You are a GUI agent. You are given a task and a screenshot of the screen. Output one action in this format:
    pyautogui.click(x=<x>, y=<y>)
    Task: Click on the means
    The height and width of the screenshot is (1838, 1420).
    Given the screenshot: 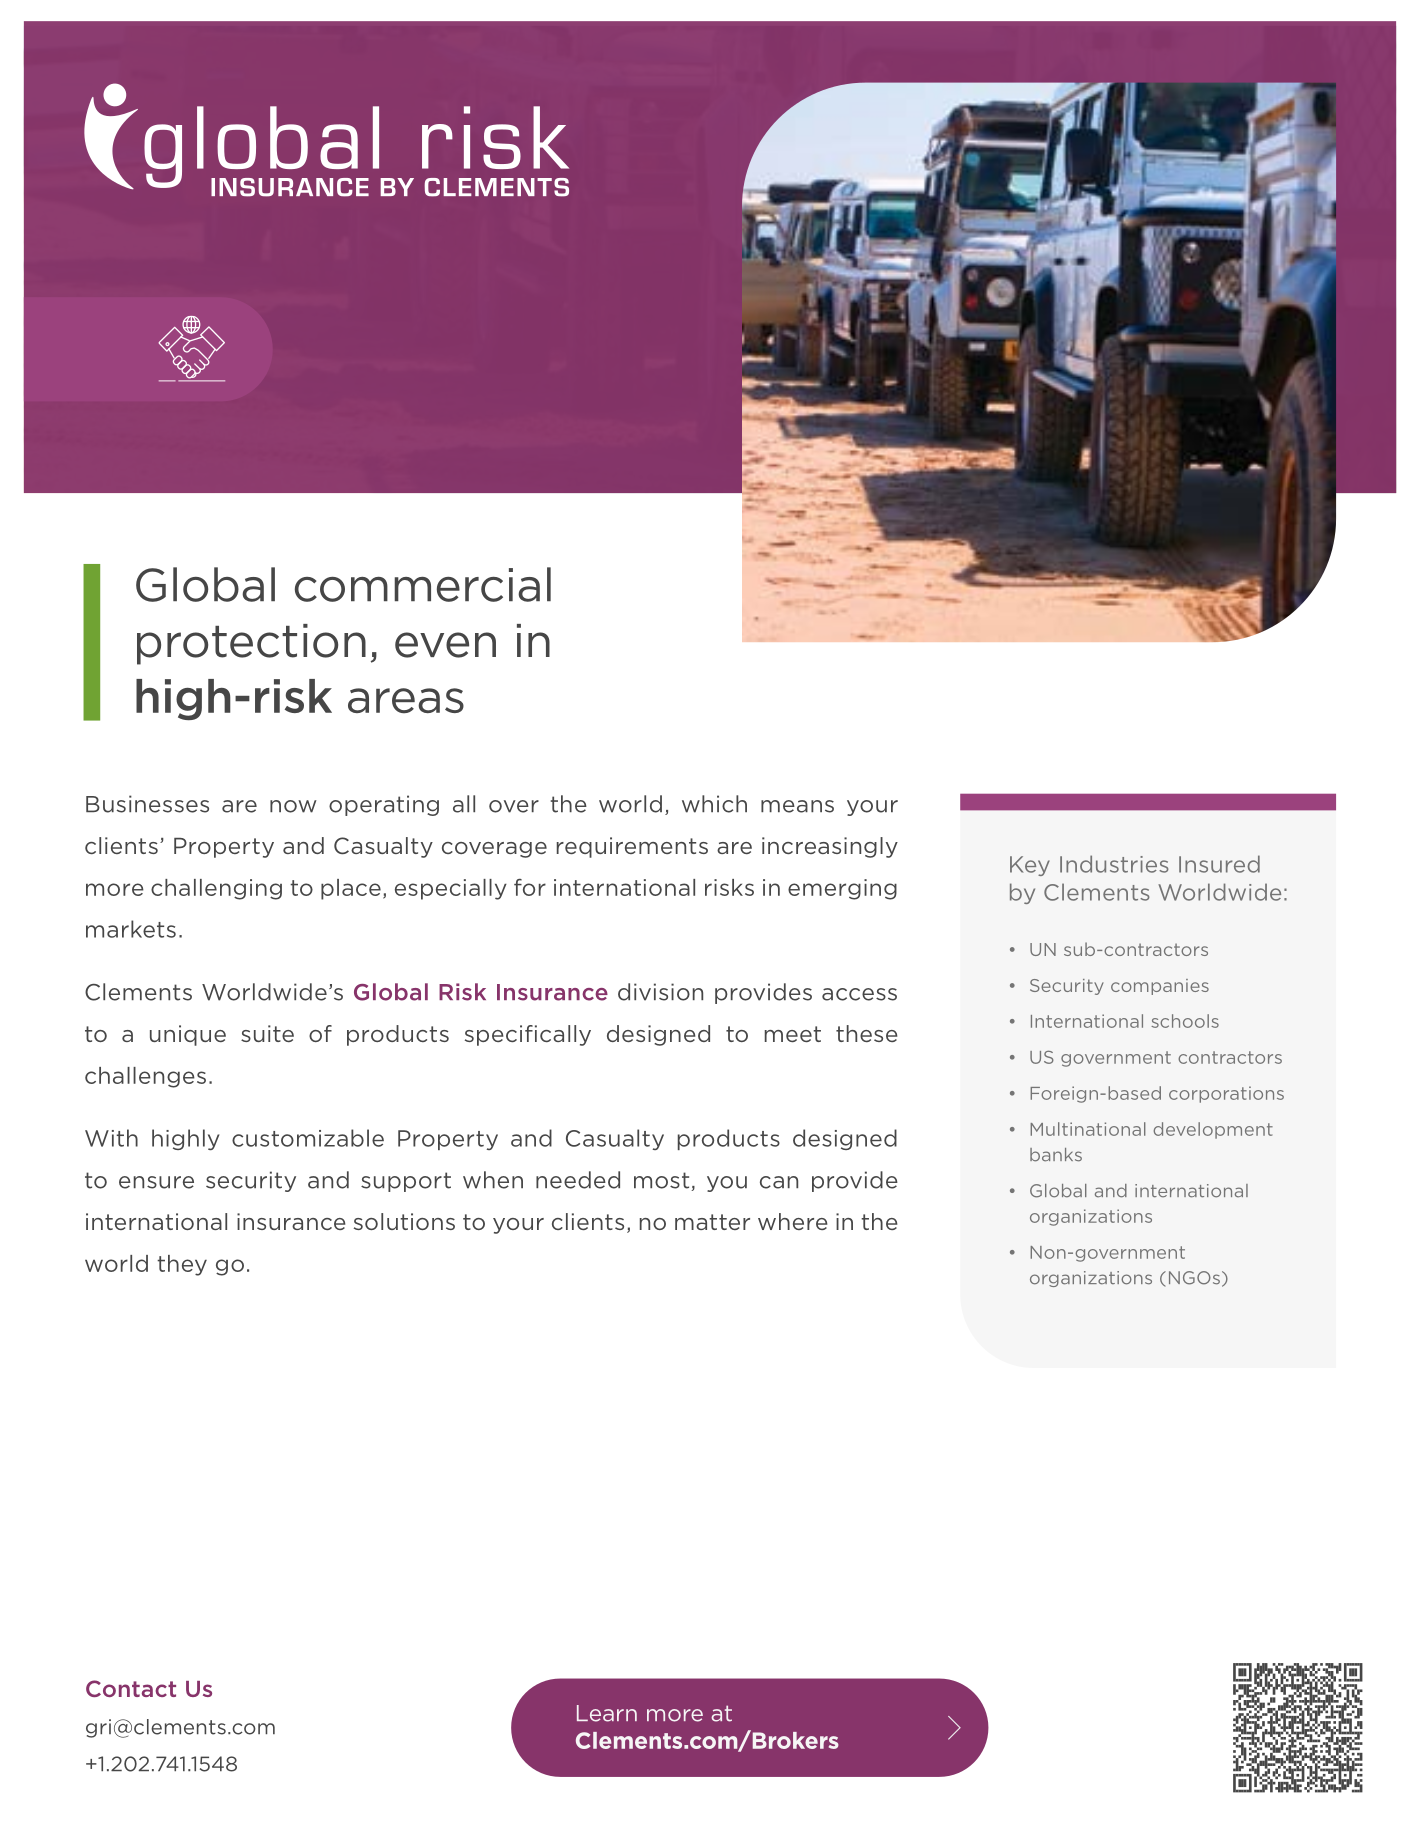 What is the action you would take?
    pyautogui.click(x=797, y=806)
